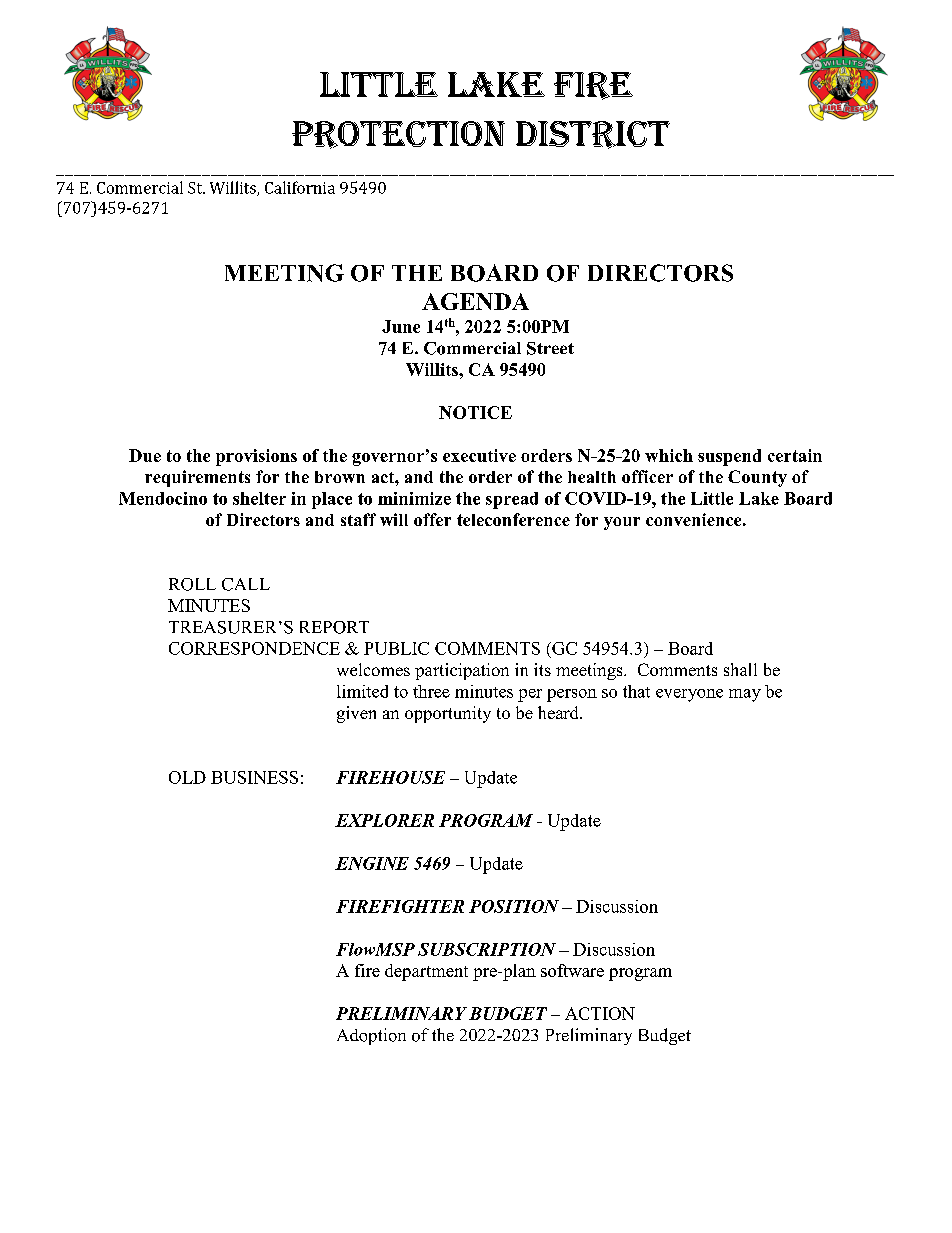 The height and width of the screenshot is (1233, 952). I want to click on department, so click(426, 972).
